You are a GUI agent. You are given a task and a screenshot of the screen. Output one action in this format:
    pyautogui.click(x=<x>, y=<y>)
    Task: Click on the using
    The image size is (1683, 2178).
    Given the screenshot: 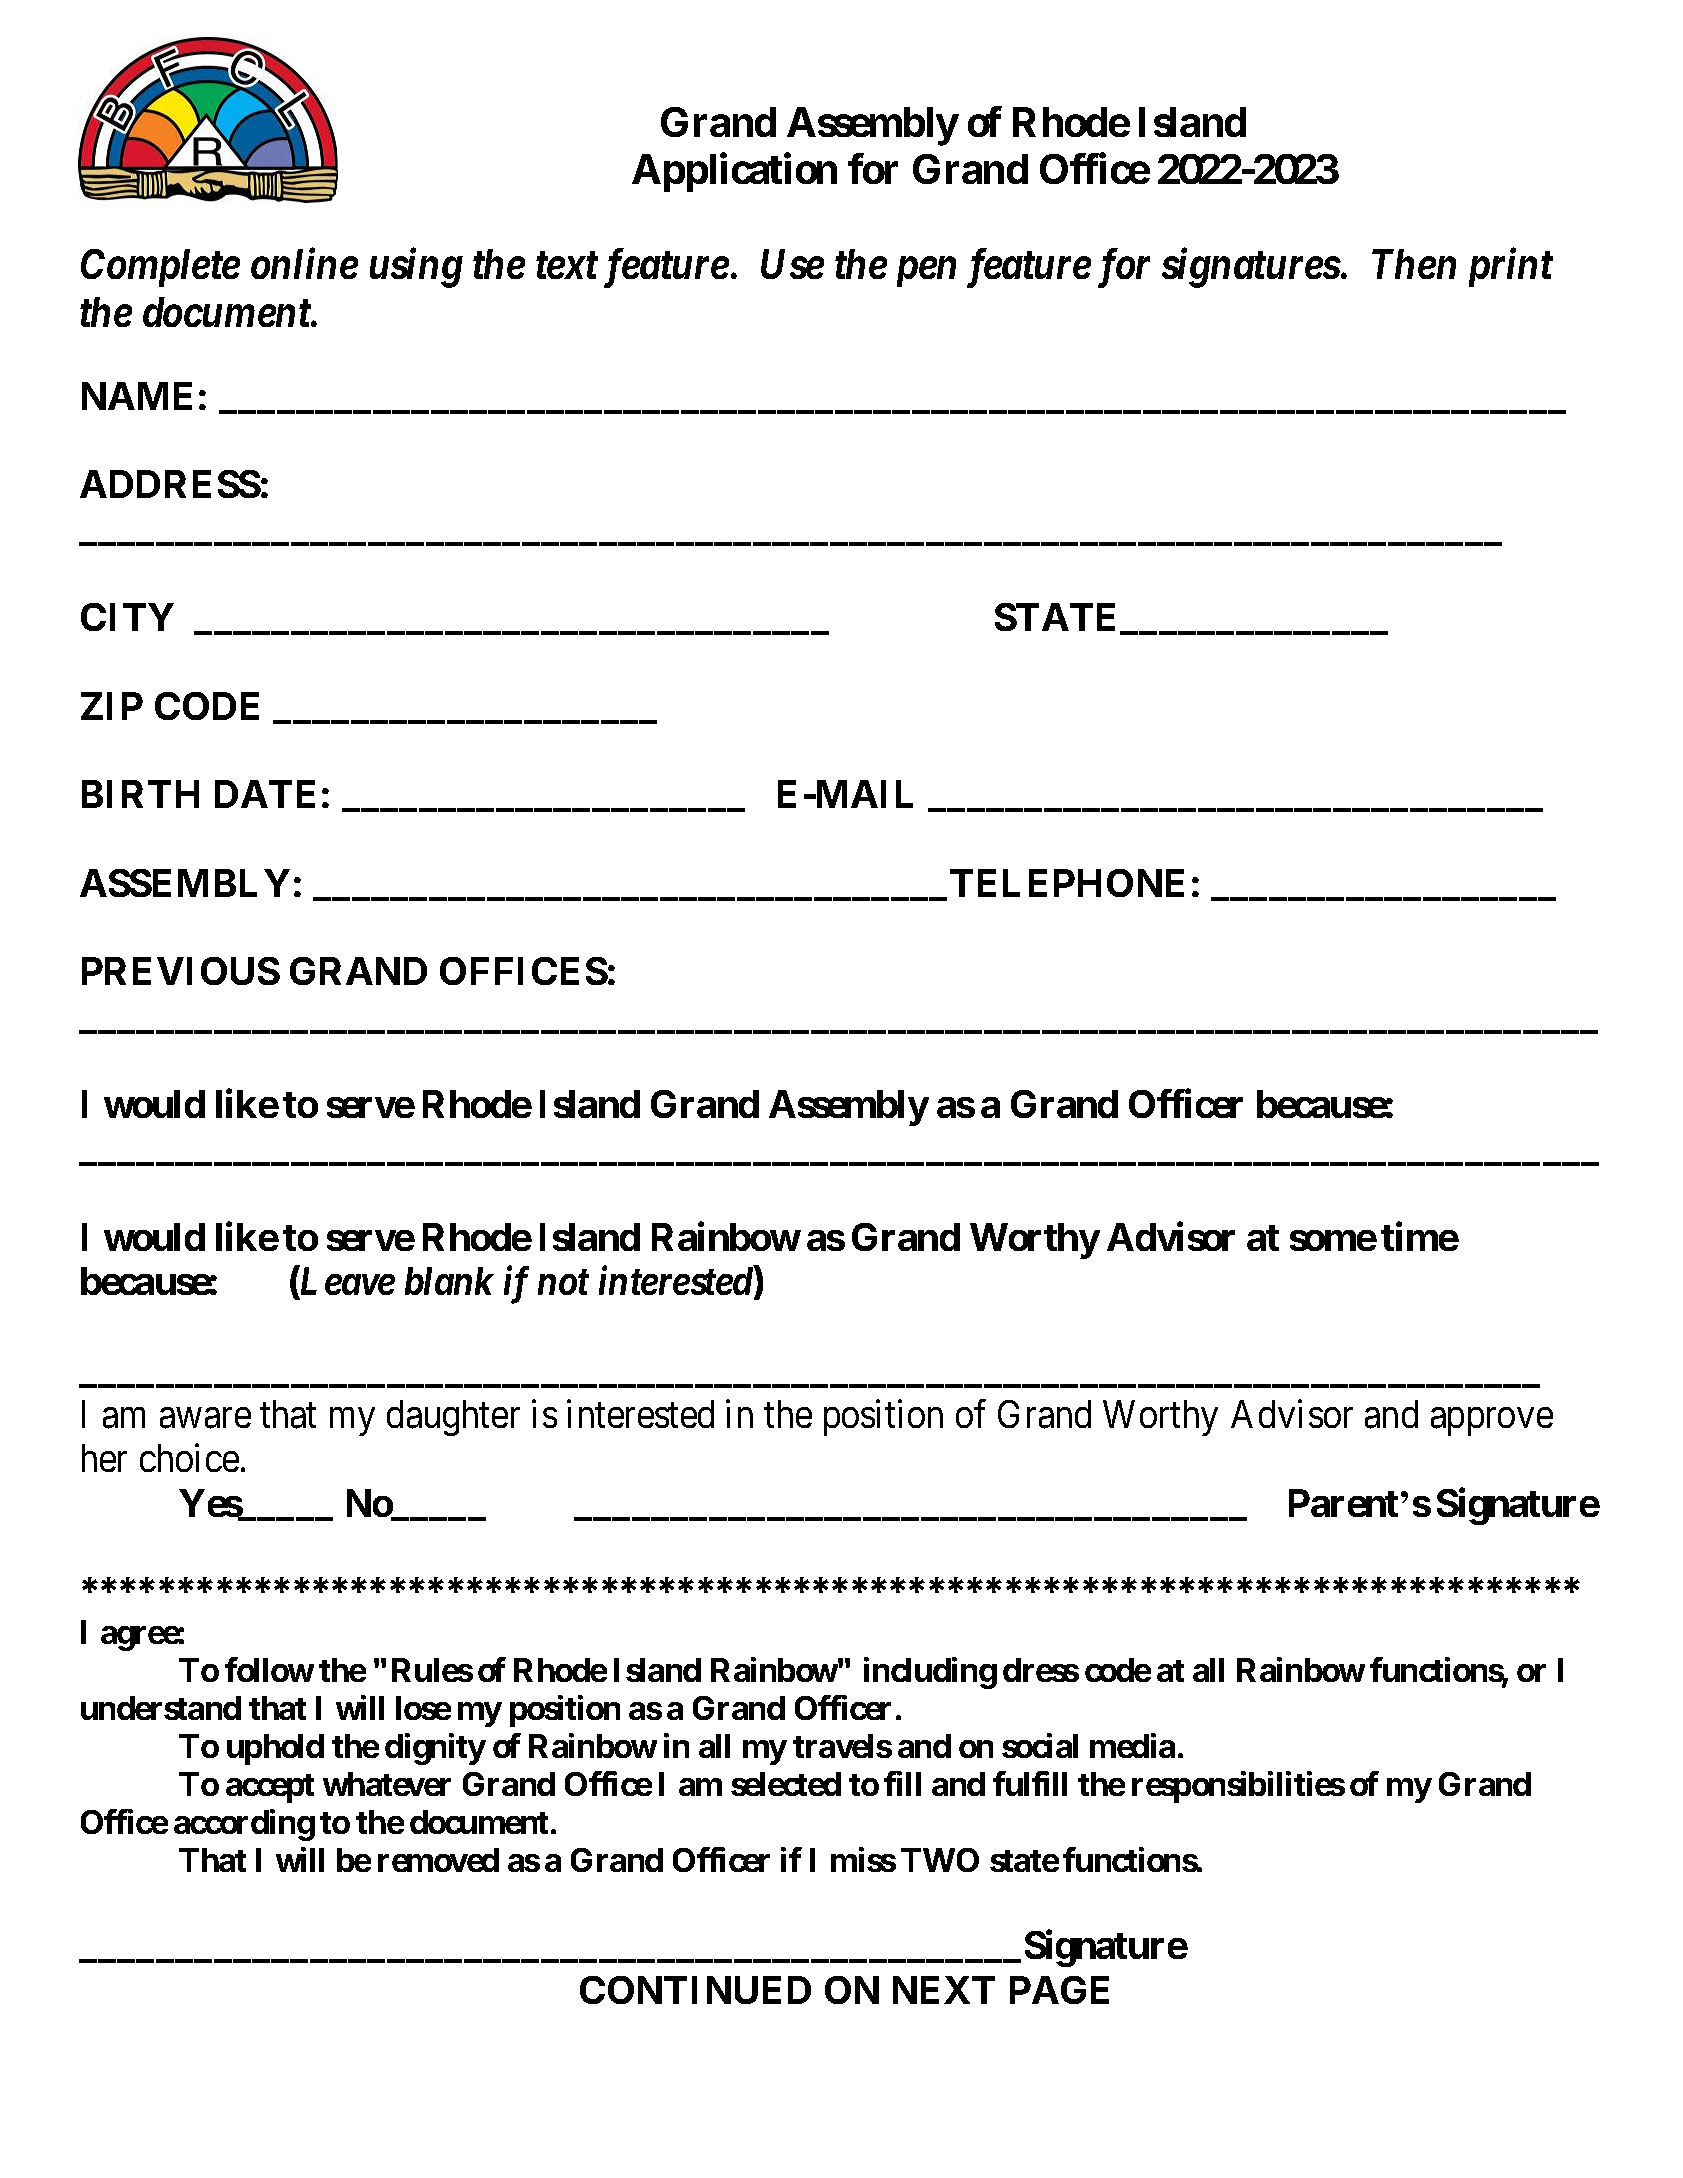 What is the action you would take?
    pyautogui.click(x=416, y=268)
